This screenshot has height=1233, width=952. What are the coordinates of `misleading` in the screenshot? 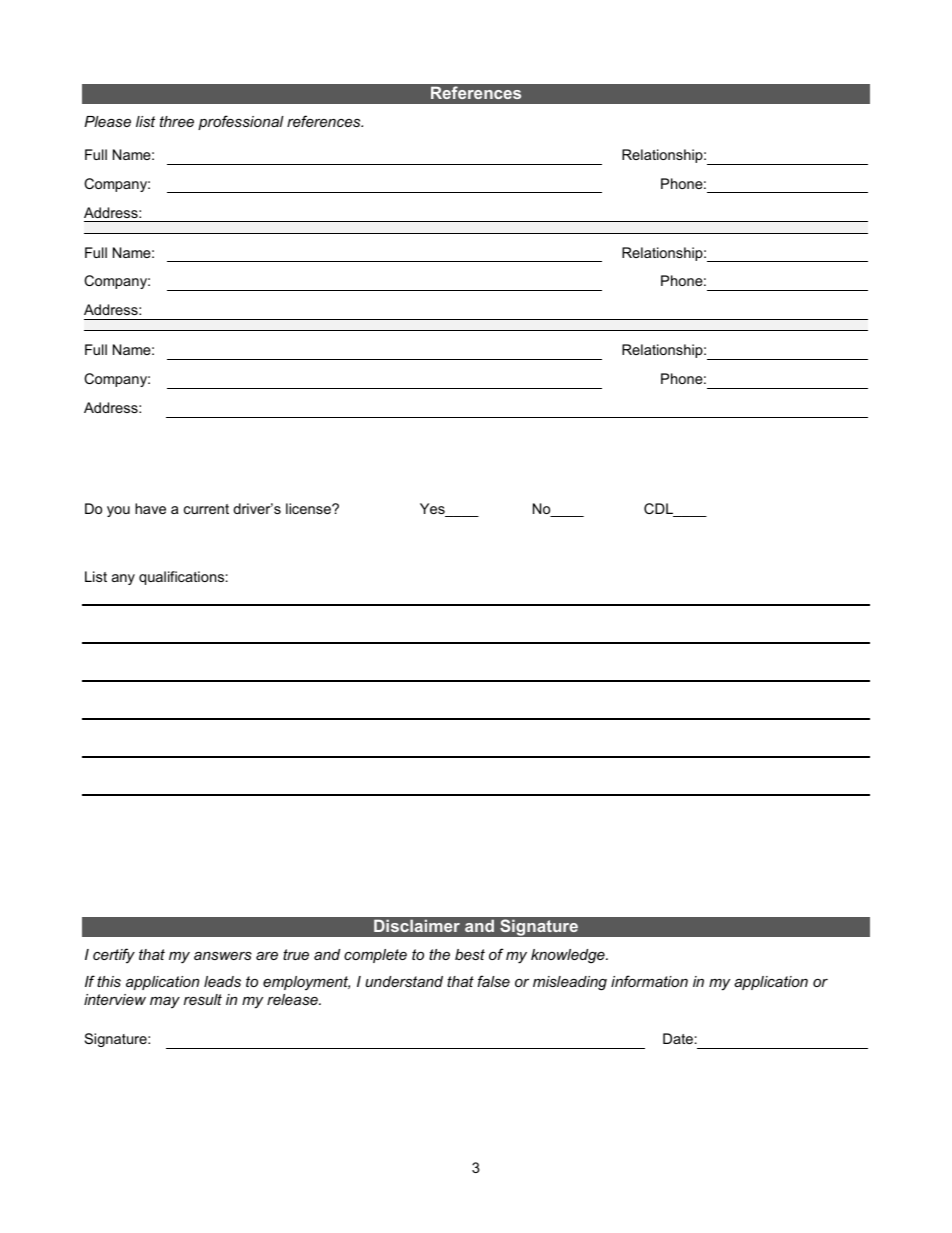 It's located at (570, 983).
